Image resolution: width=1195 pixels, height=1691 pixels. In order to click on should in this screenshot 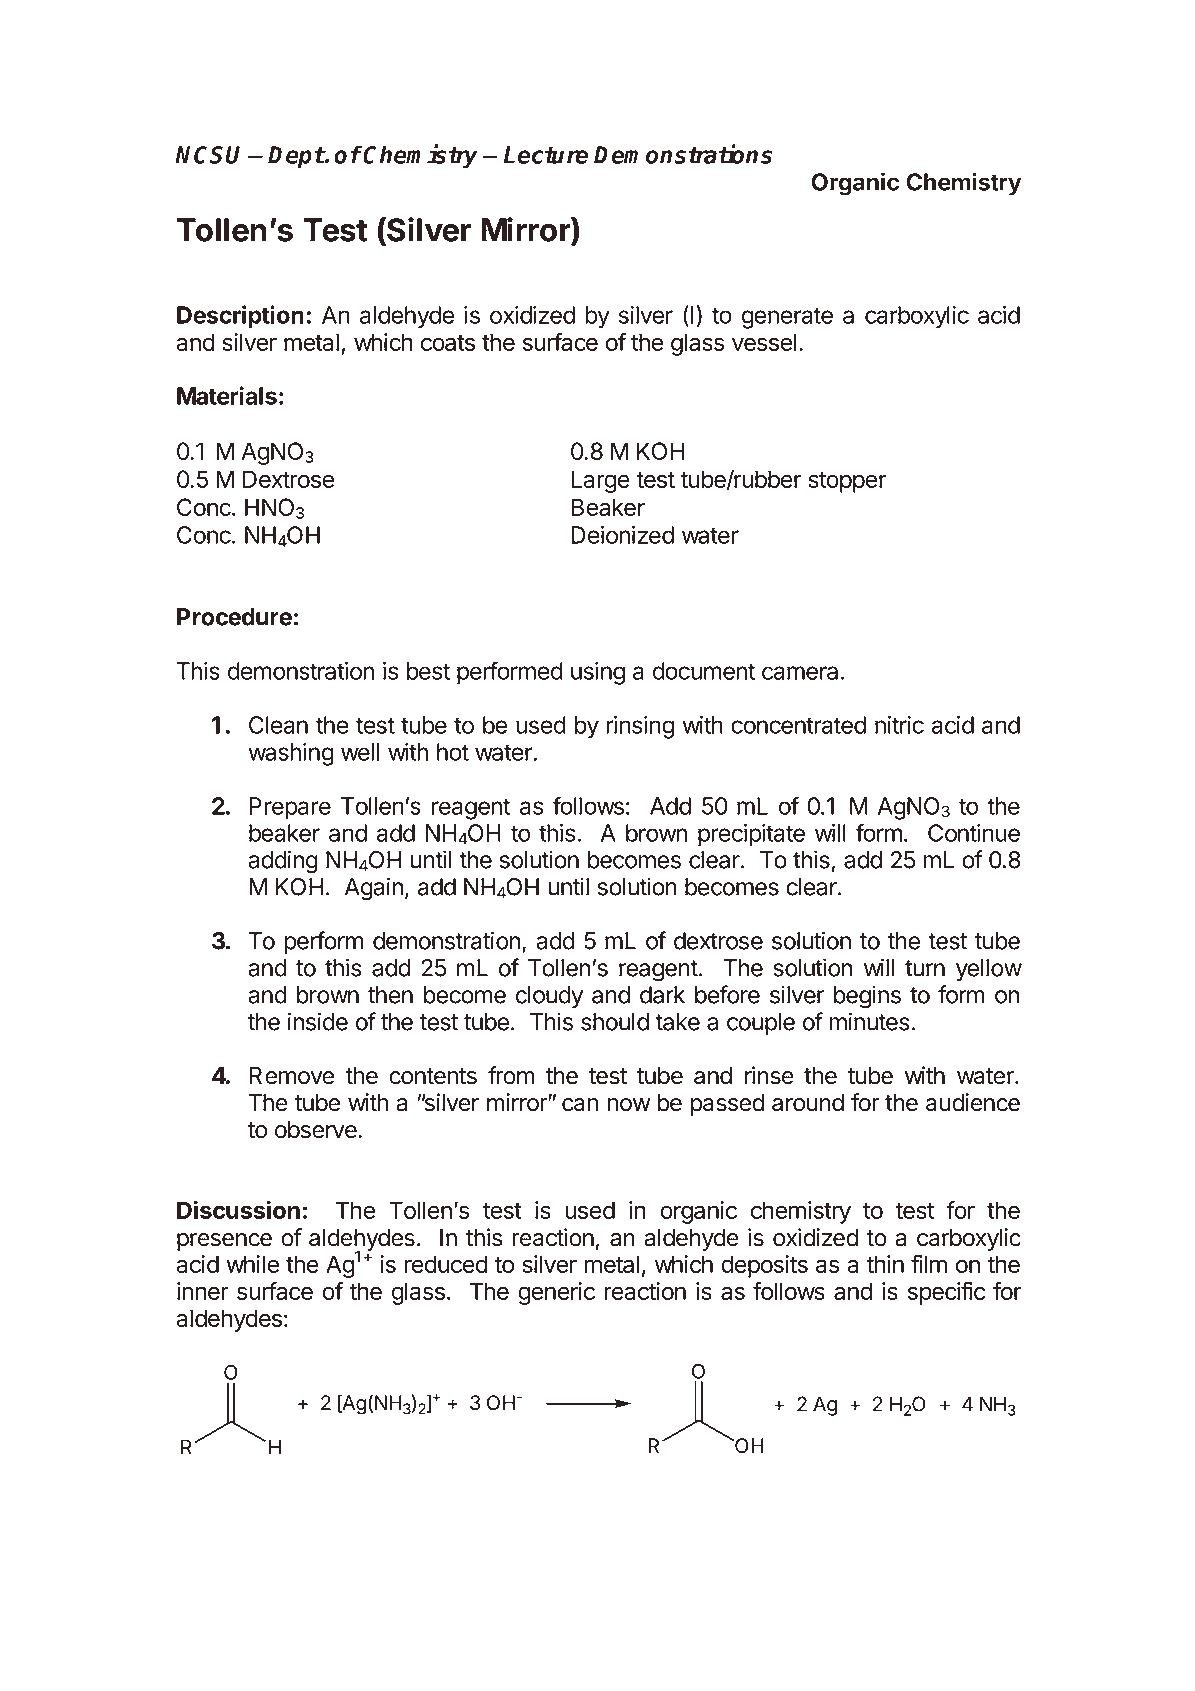, I will do `click(615, 1022)`.
